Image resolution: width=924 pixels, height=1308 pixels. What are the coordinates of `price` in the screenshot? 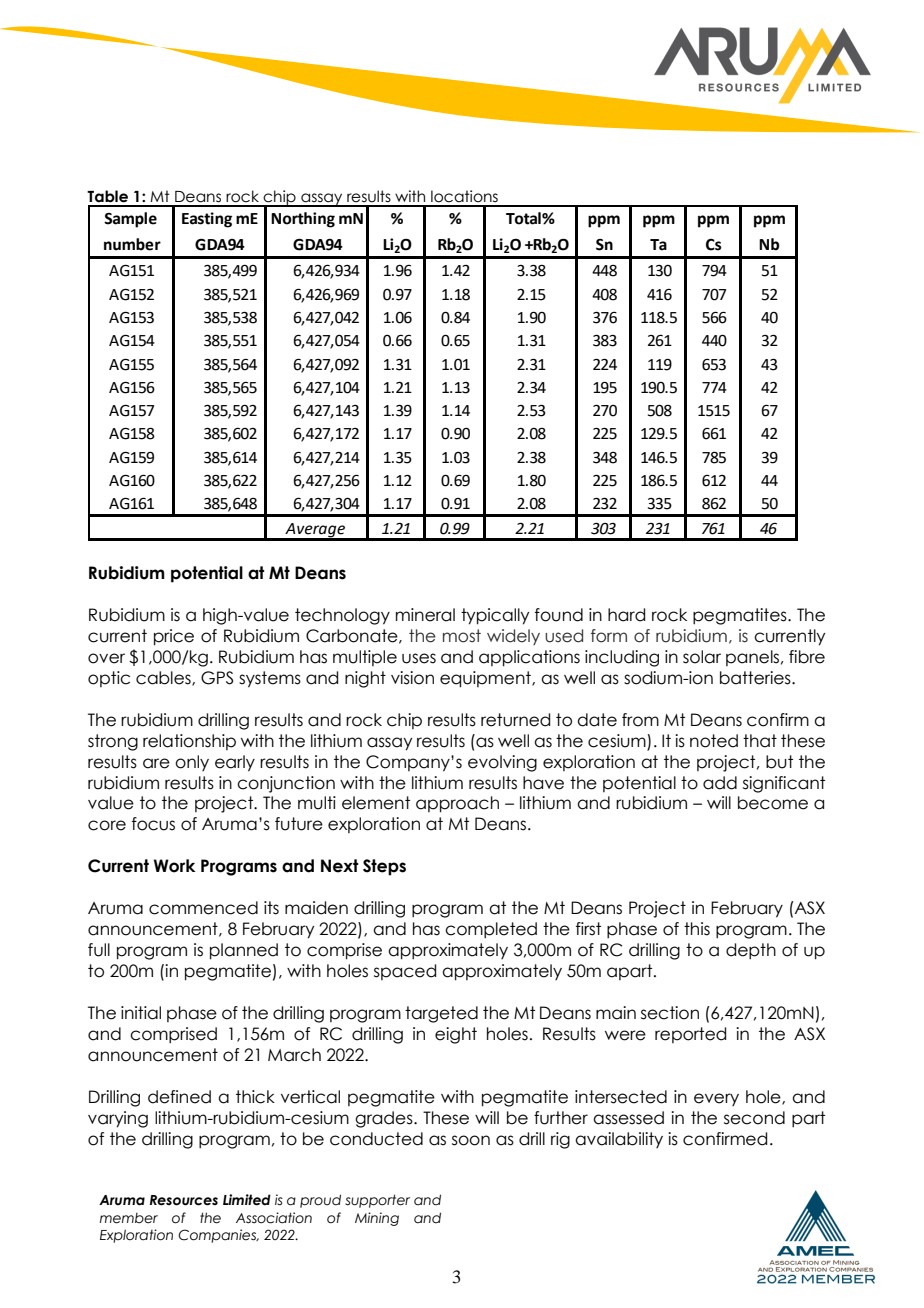 It's located at (174, 637).
